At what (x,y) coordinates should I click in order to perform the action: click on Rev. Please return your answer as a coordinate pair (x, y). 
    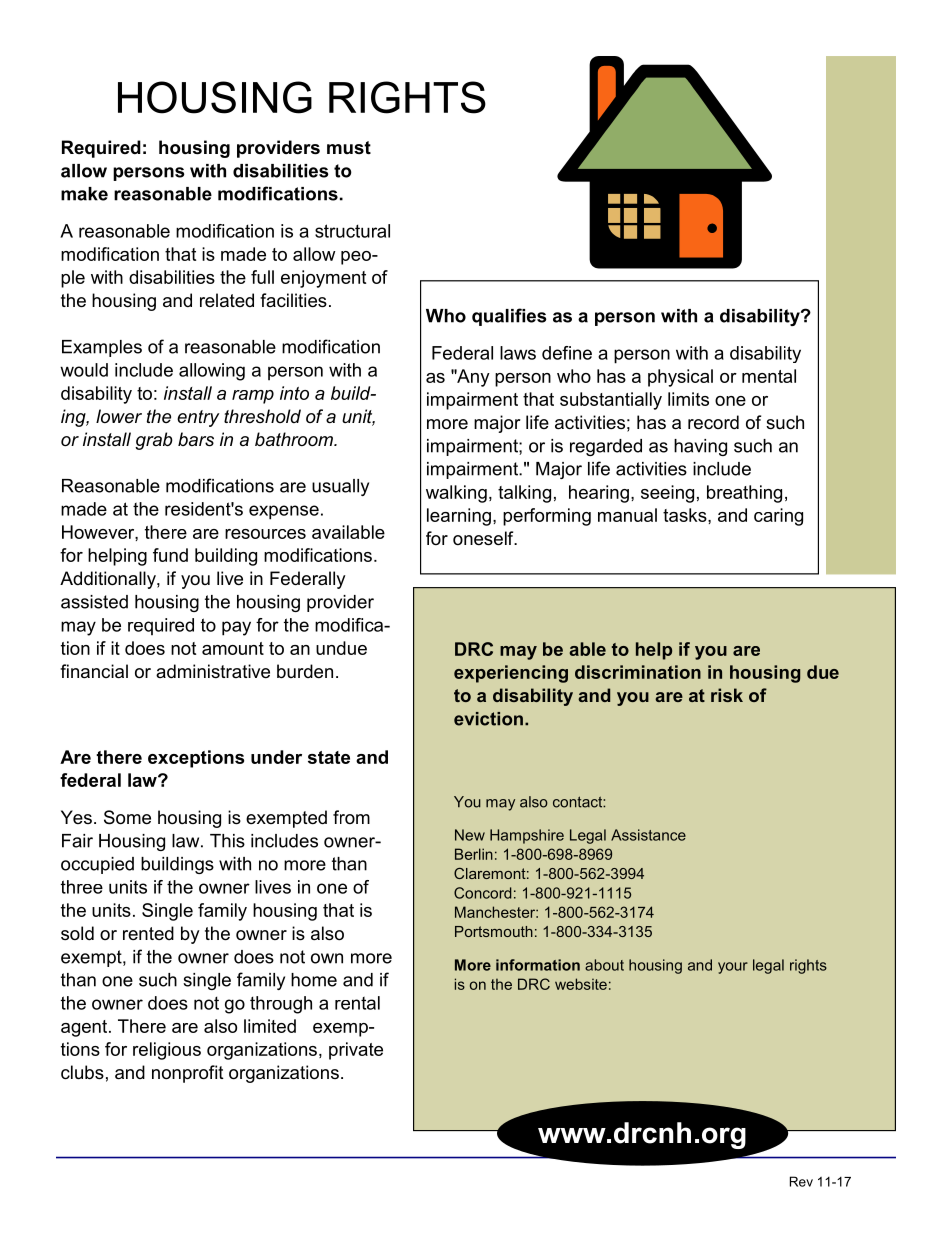
    Looking at the image, I should click on (801, 1181).
